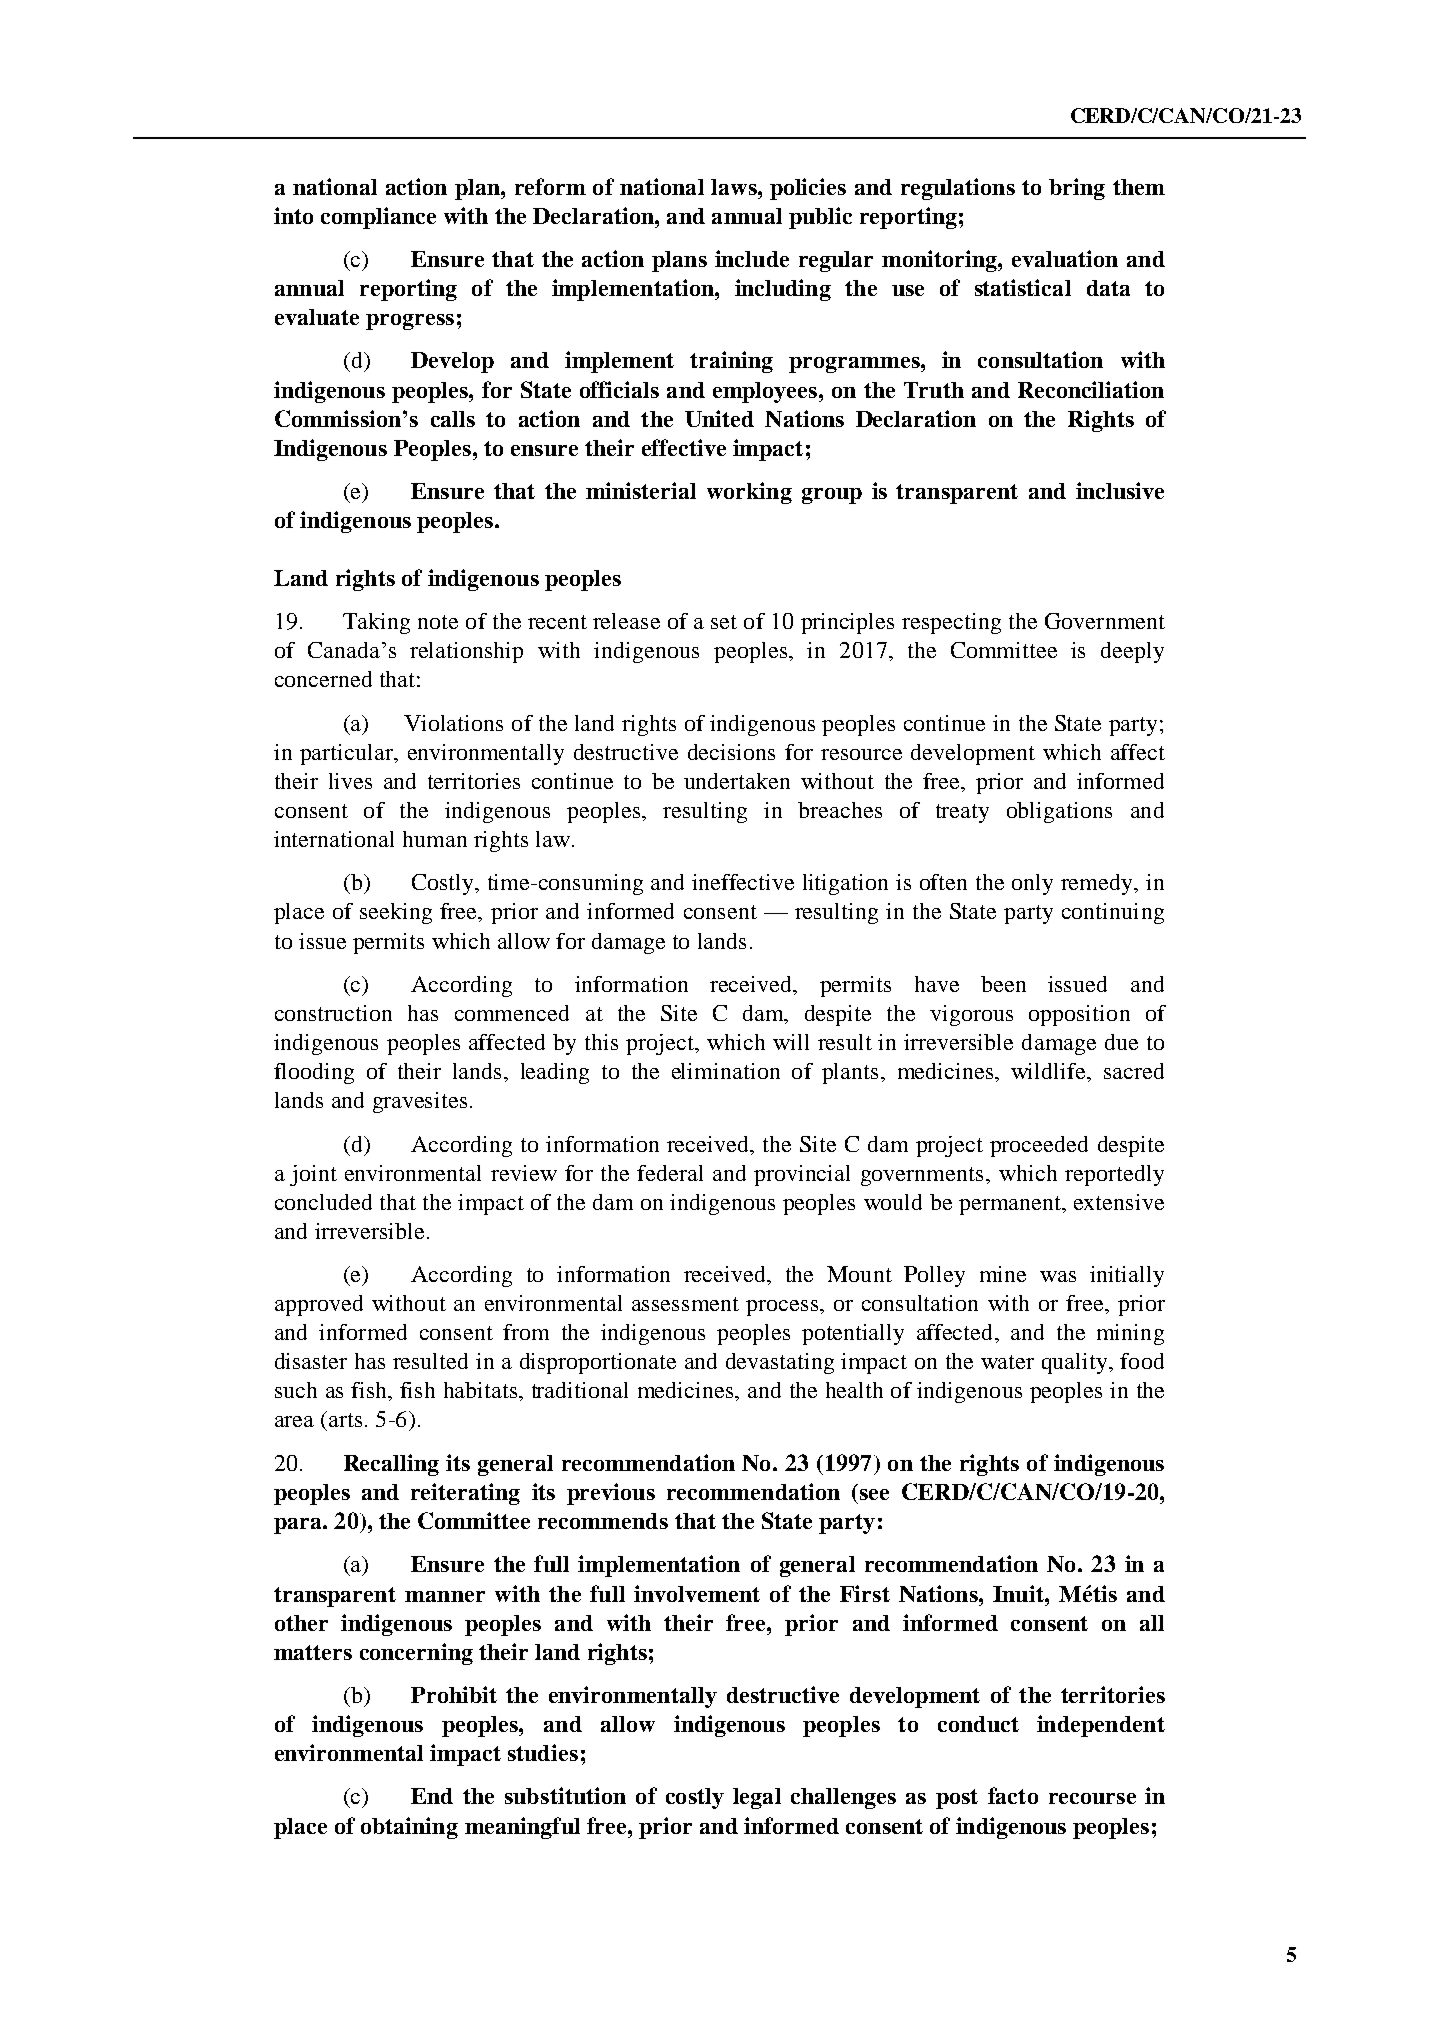  Describe the element at coordinates (1079, 1015) in the document. I see `opposition` at that location.
